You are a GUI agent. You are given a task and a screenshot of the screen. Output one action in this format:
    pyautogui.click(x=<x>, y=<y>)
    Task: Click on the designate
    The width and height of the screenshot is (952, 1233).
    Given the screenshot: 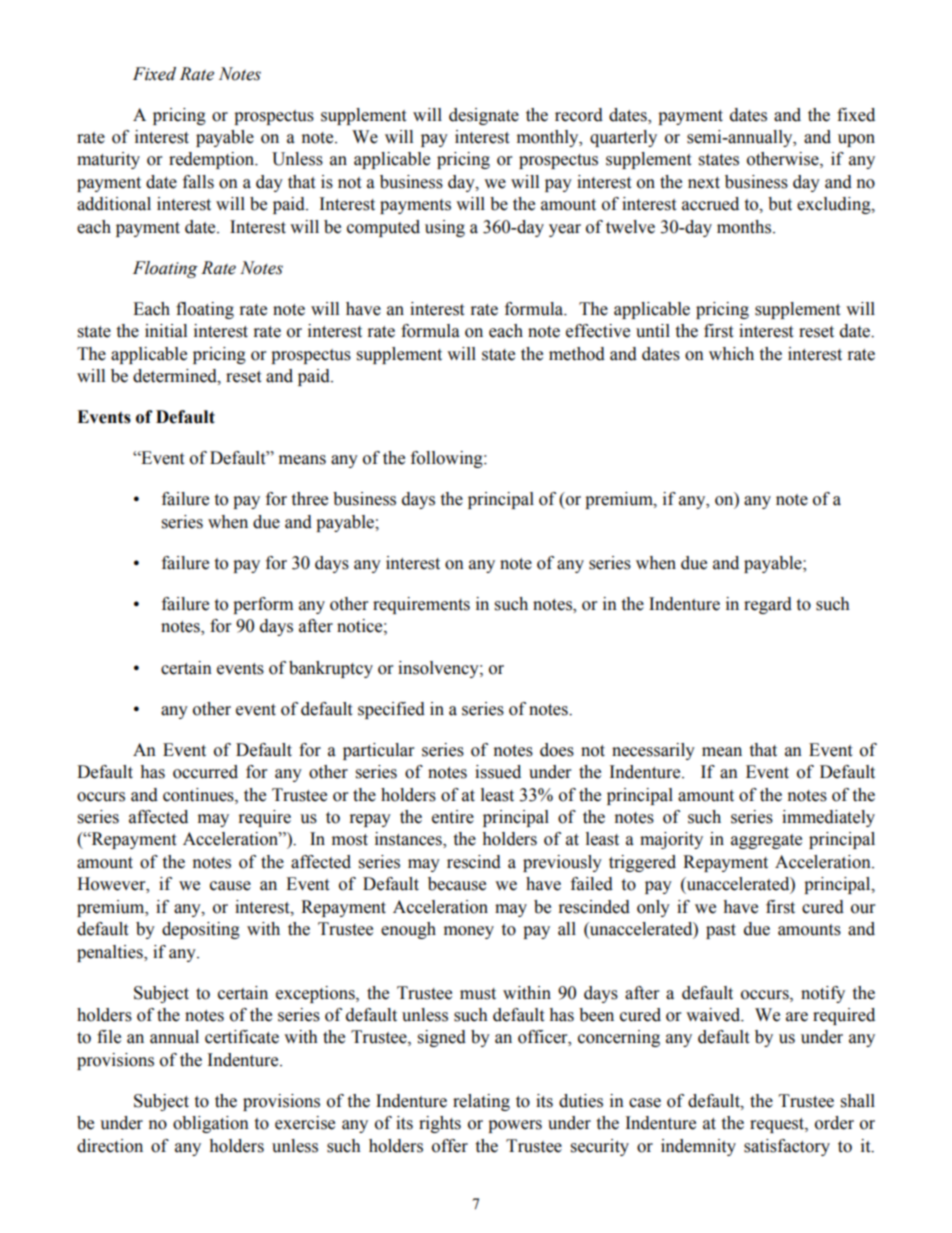 What is the action you would take?
    pyautogui.click(x=484, y=116)
